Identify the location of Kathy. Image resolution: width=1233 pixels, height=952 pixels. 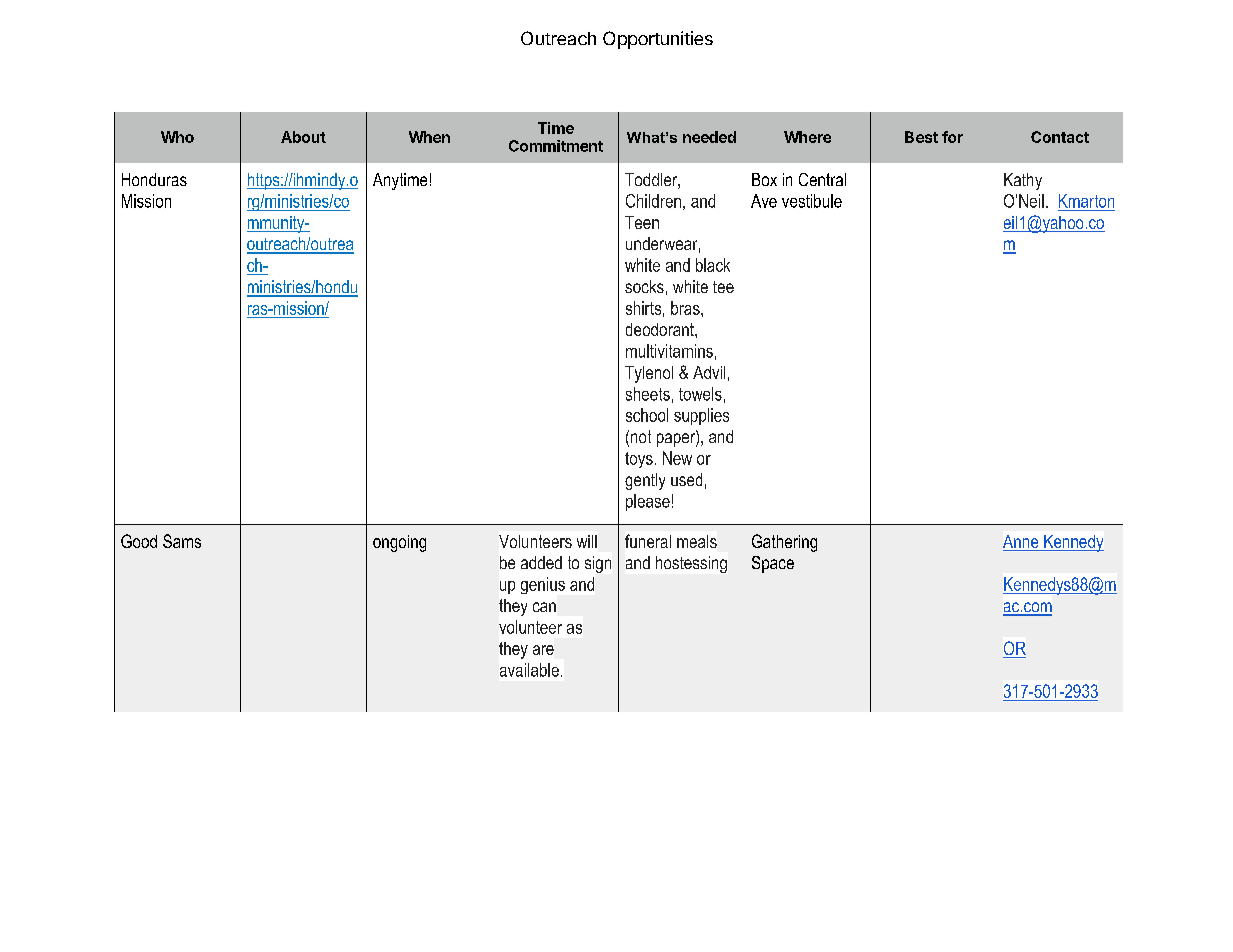
(1023, 181).
